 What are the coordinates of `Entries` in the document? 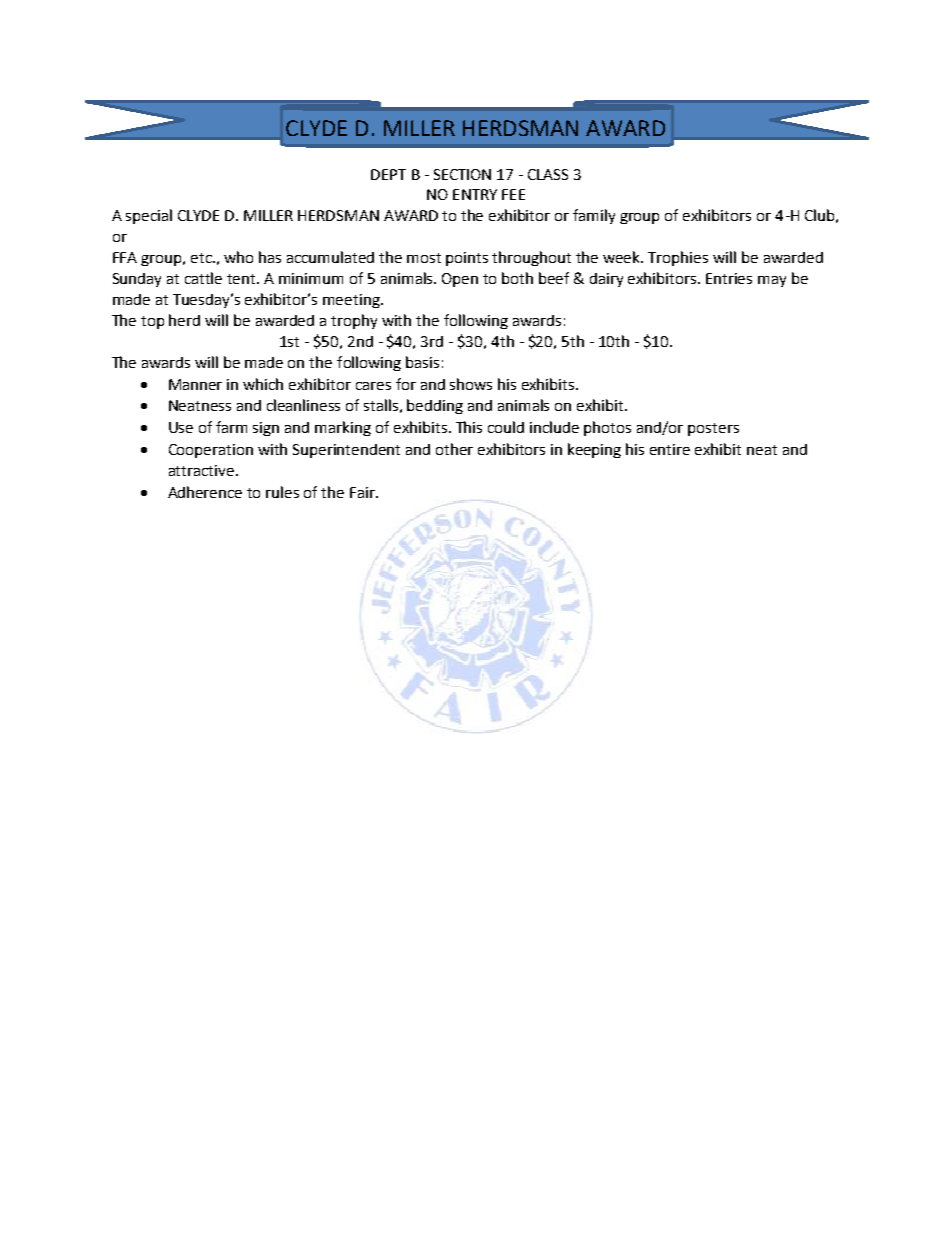 It's located at (729, 278).
